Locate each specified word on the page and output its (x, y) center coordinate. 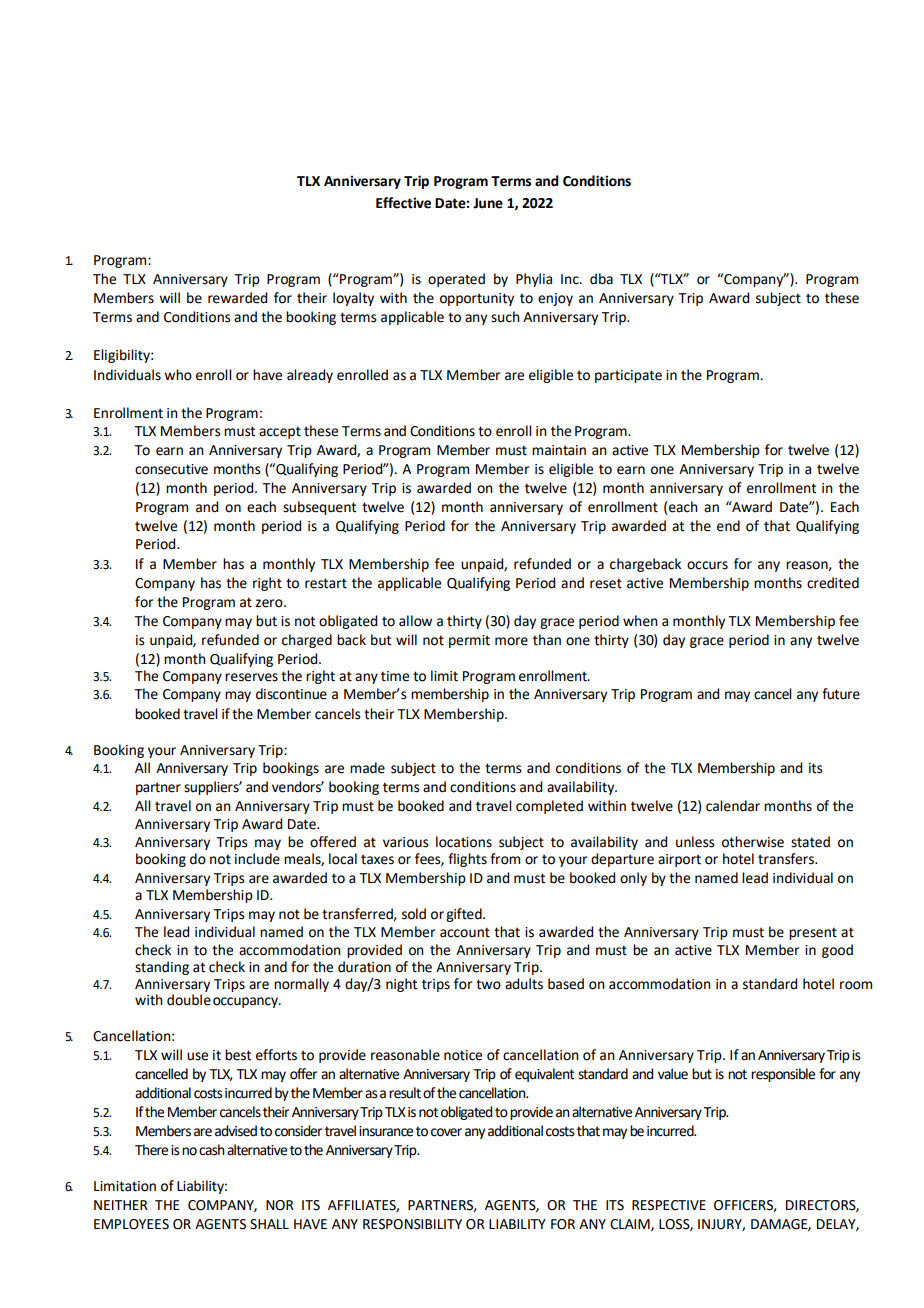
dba (601, 279)
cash (212, 1150)
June (488, 203)
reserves (251, 677)
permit (469, 641)
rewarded (237, 298)
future (841, 694)
